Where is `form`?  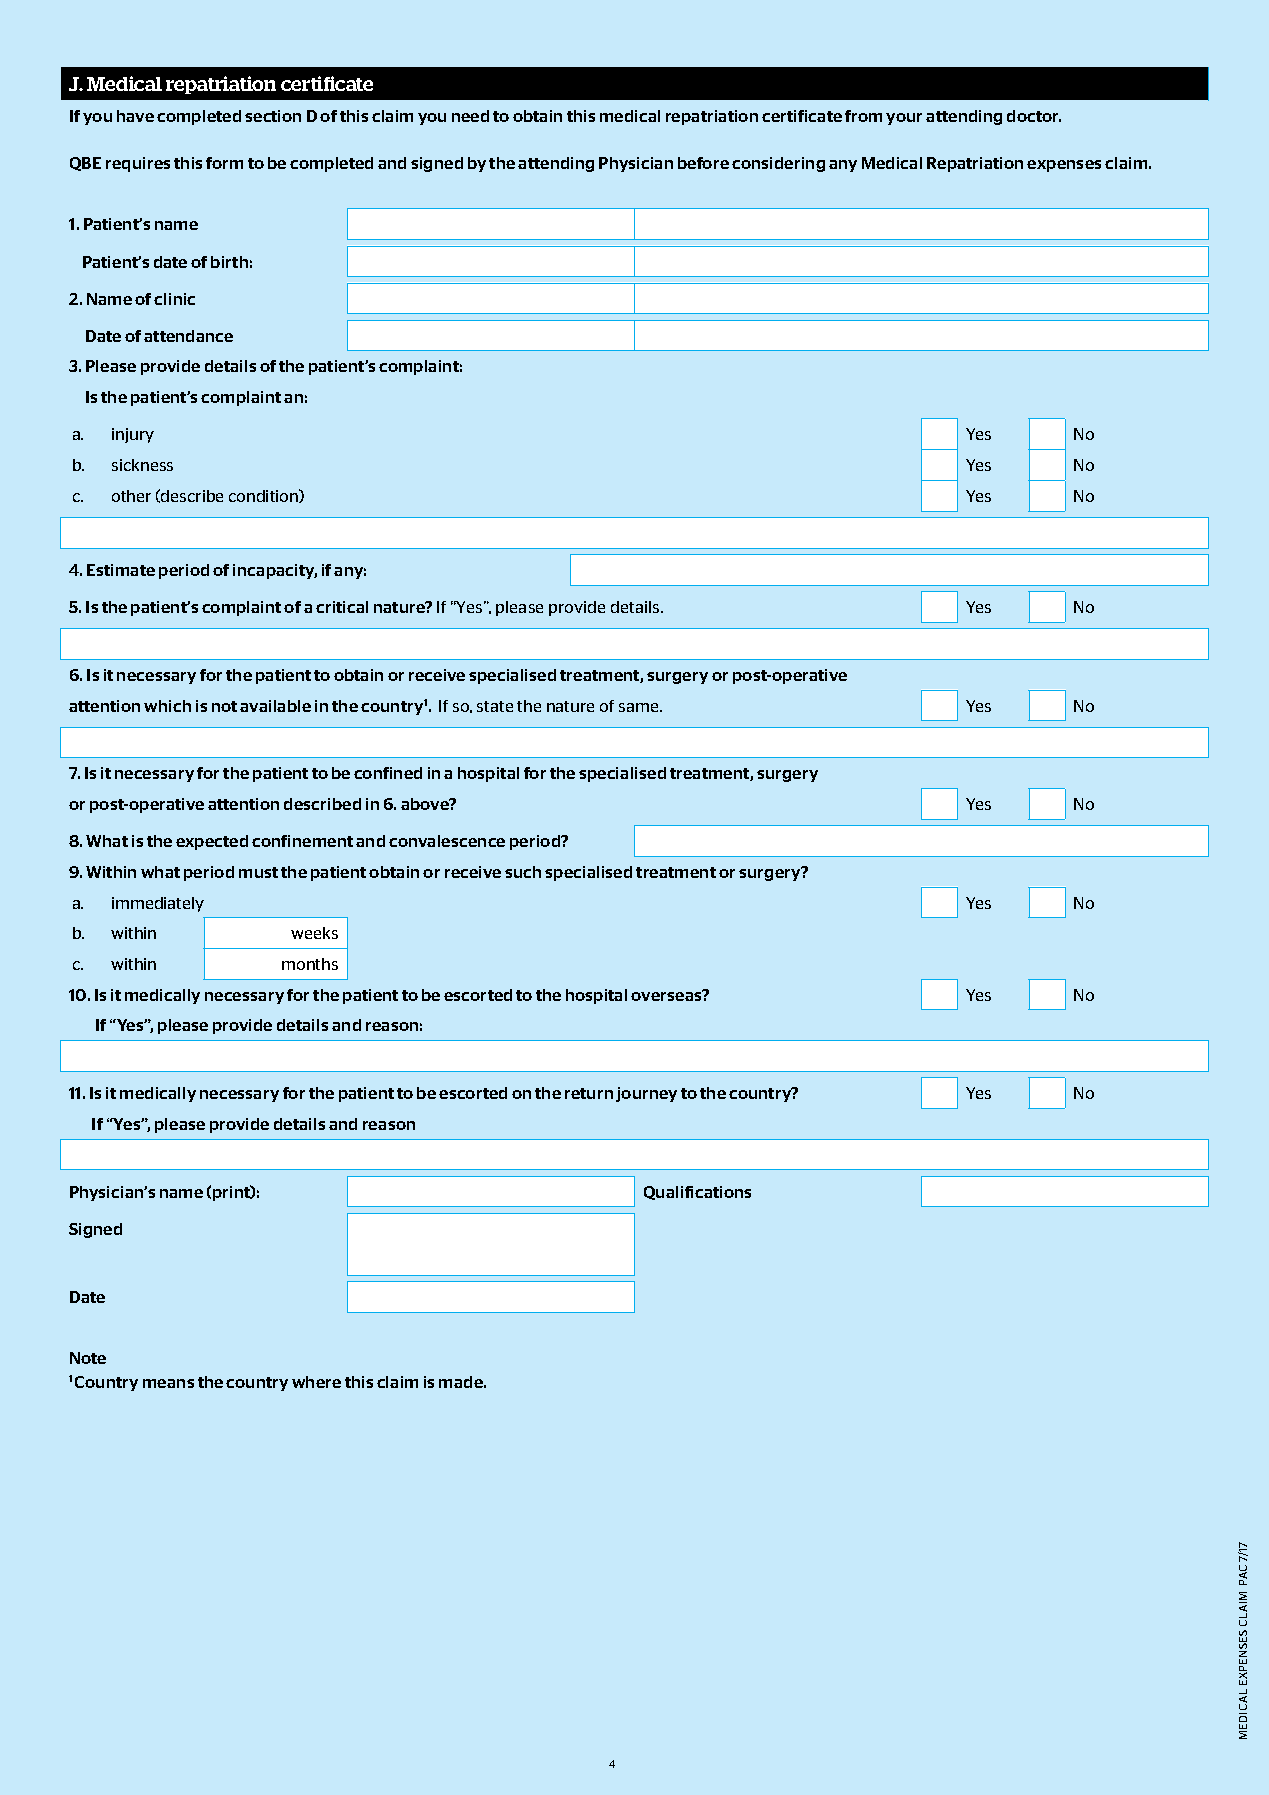
form is located at coordinates (224, 163).
